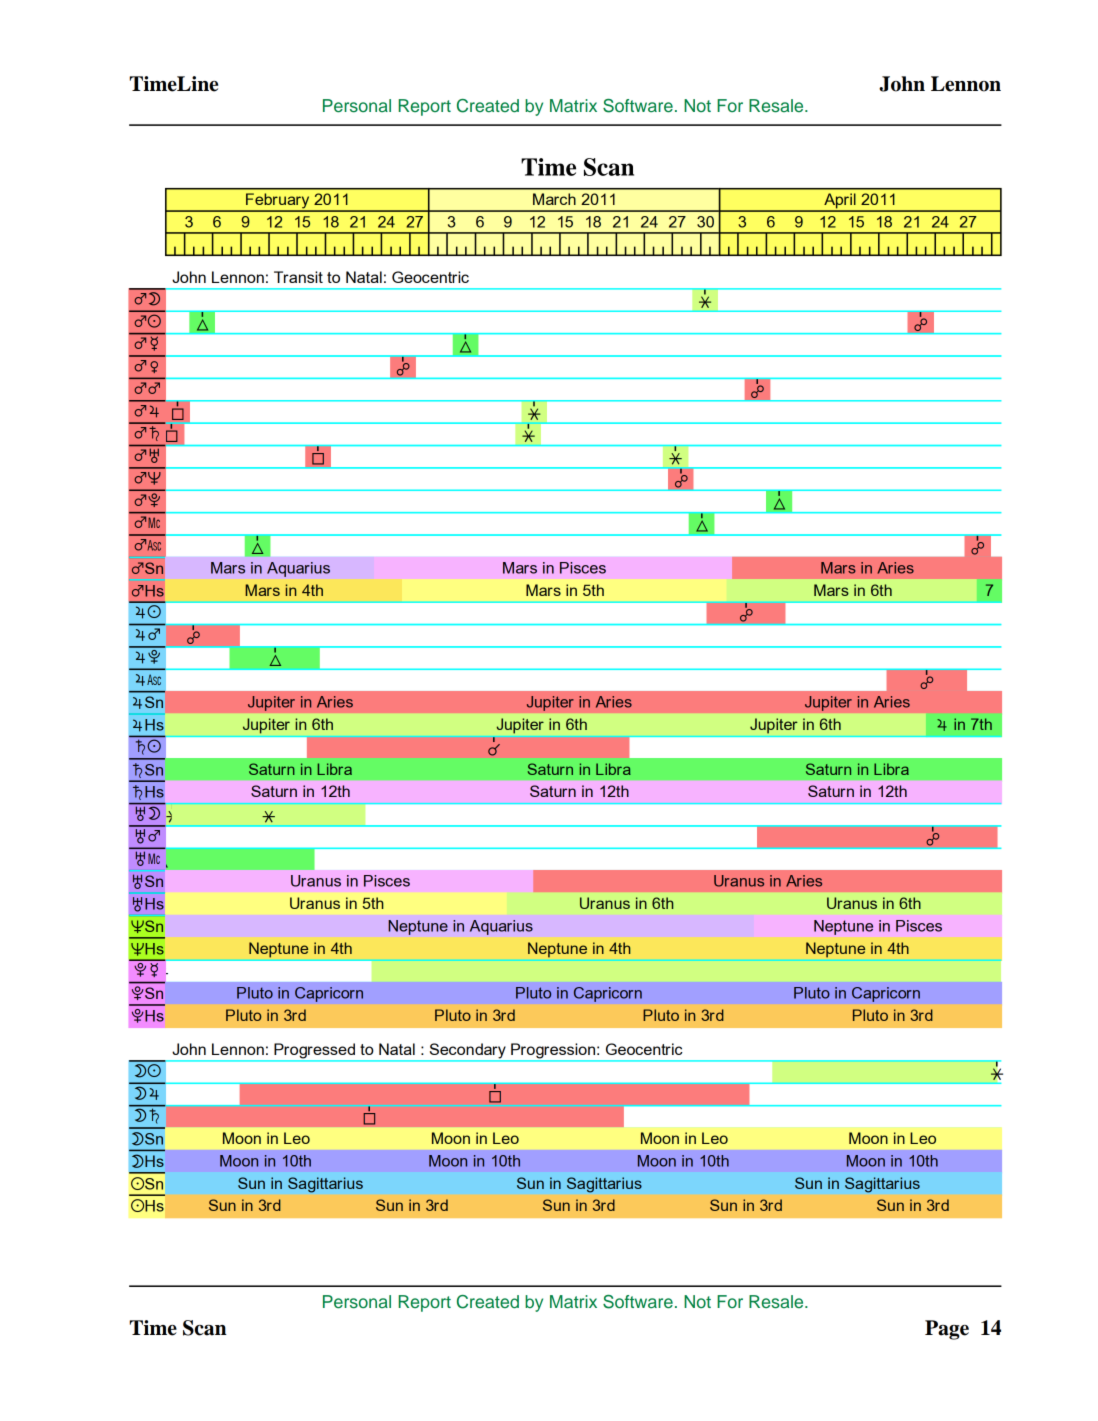  I want to click on April, so click(840, 202).
